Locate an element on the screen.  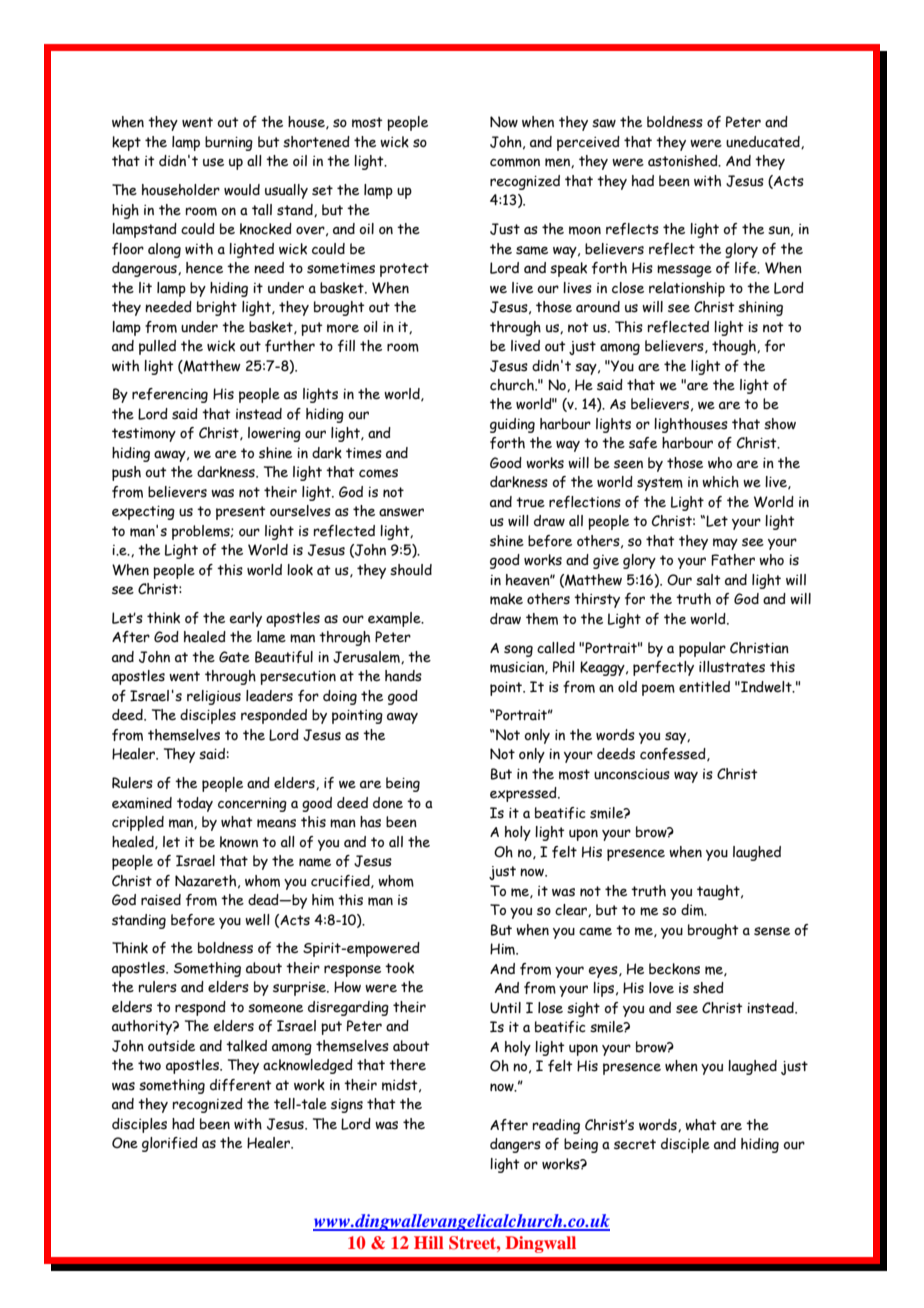
guiding is located at coordinates (512, 425).
